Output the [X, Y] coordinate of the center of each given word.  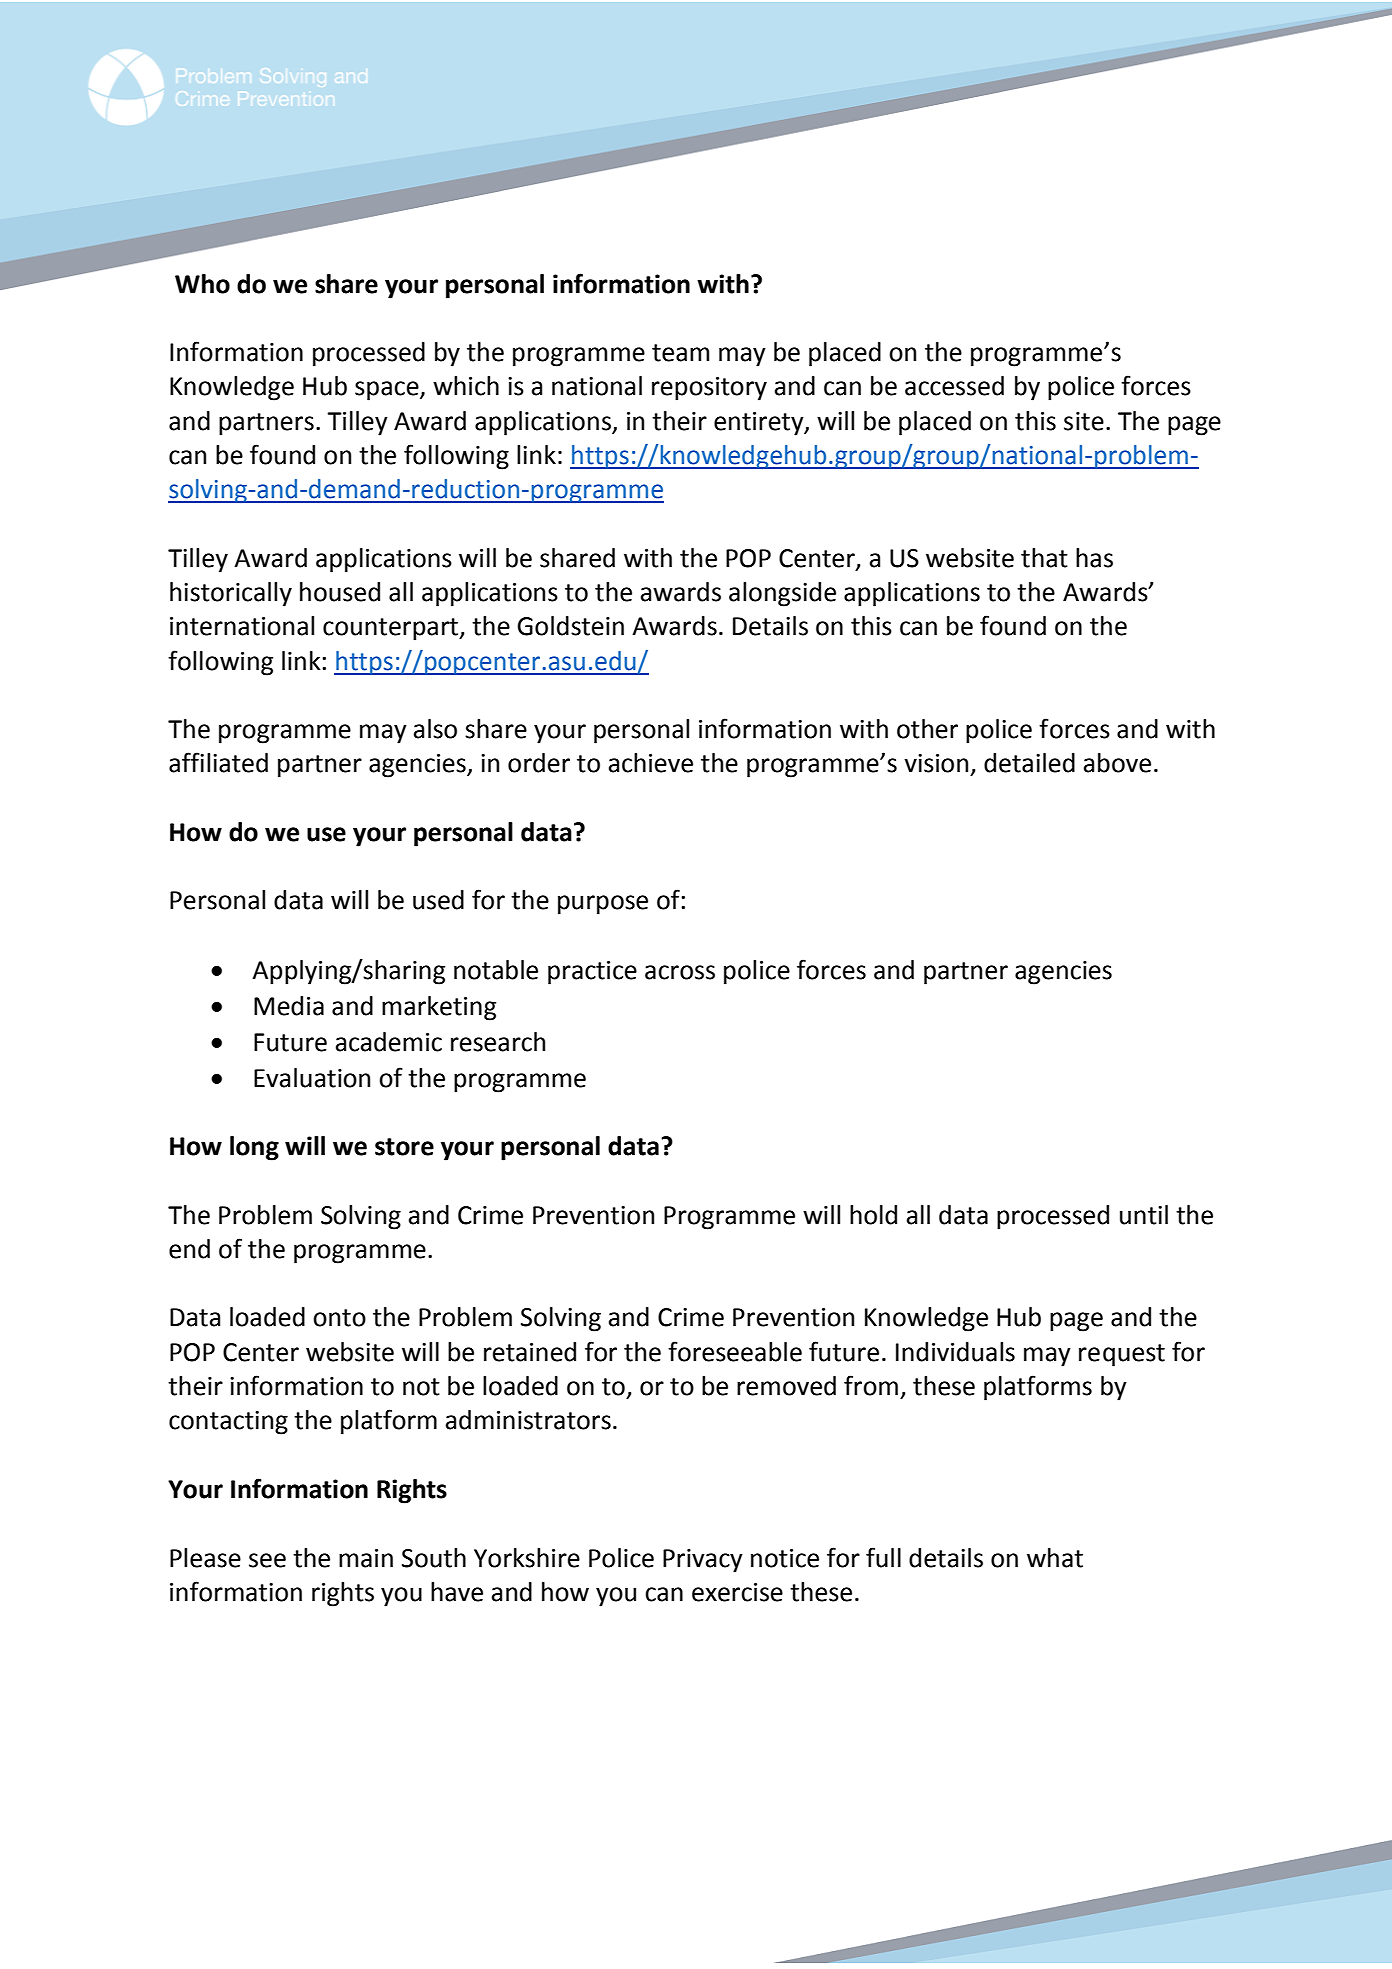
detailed [1029, 763]
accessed [954, 386]
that [1044, 558]
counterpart [392, 629]
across [680, 972]
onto [339, 1318]
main [366, 1558]
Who [202, 284]
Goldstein [570, 626]
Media [289, 1006]
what [1055, 1558]
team [680, 353]
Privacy [703, 1561]
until [1144, 1215]
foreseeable [735, 1351]
